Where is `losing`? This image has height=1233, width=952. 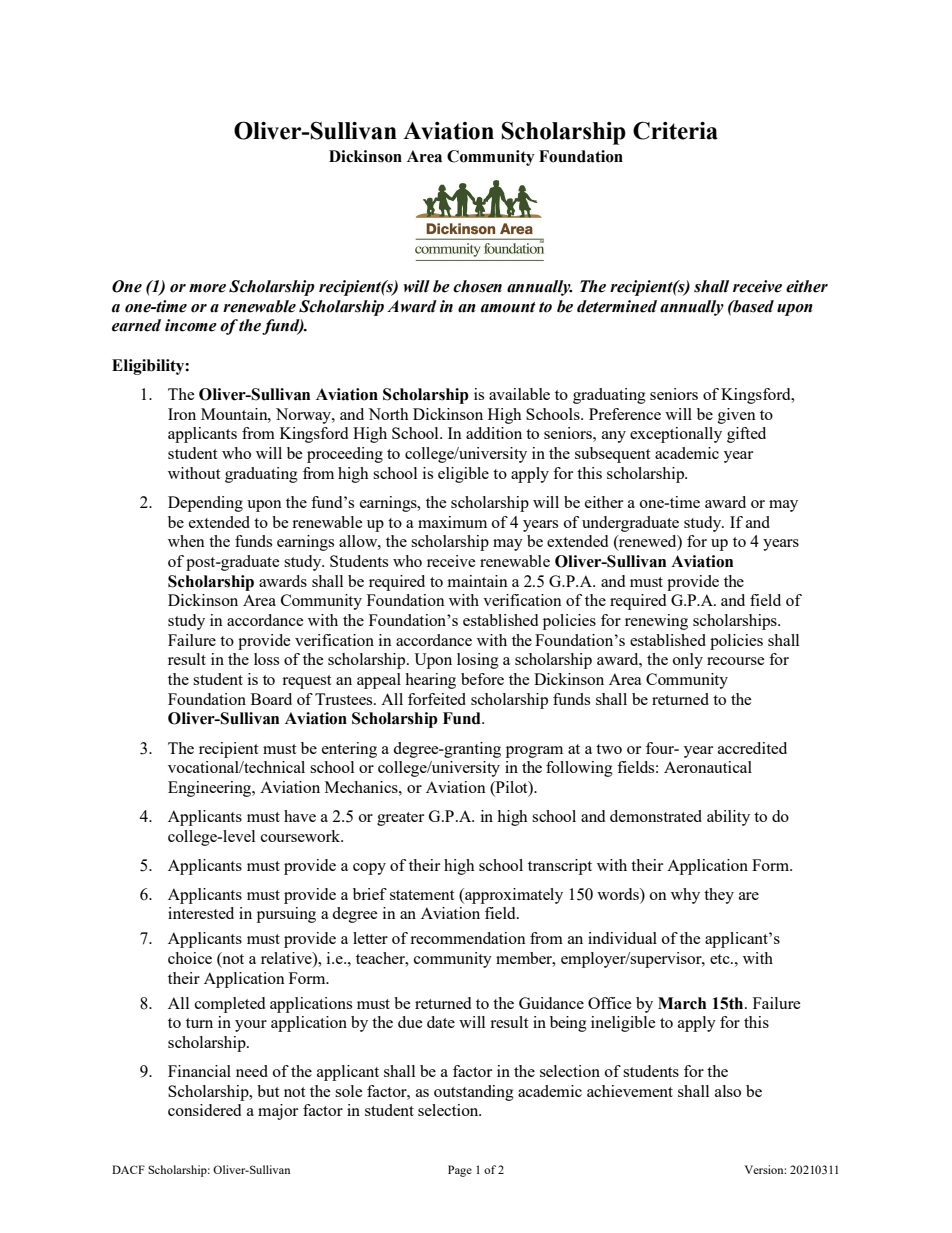 losing is located at coordinates (478, 661).
